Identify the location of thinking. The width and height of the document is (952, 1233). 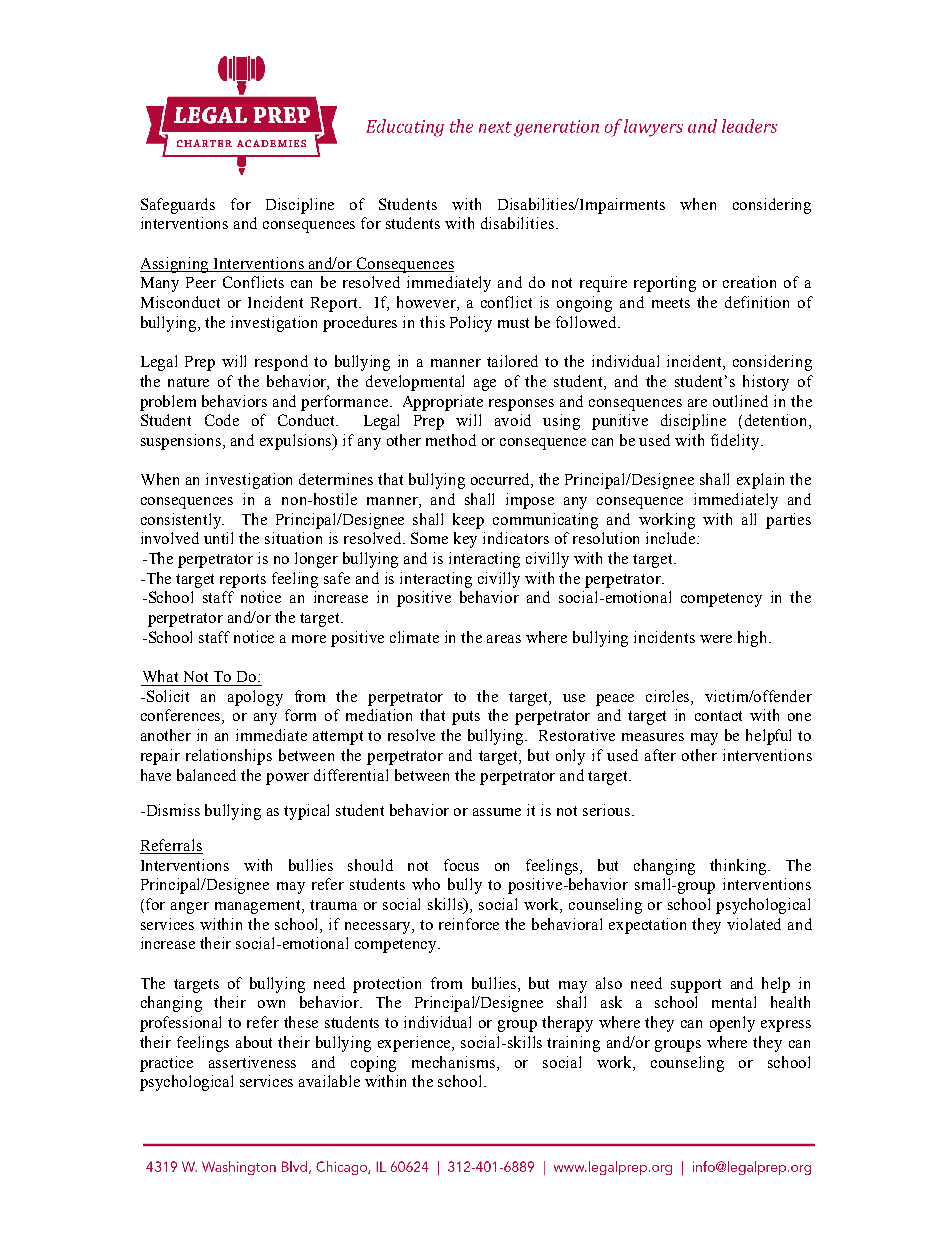
(740, 867).
